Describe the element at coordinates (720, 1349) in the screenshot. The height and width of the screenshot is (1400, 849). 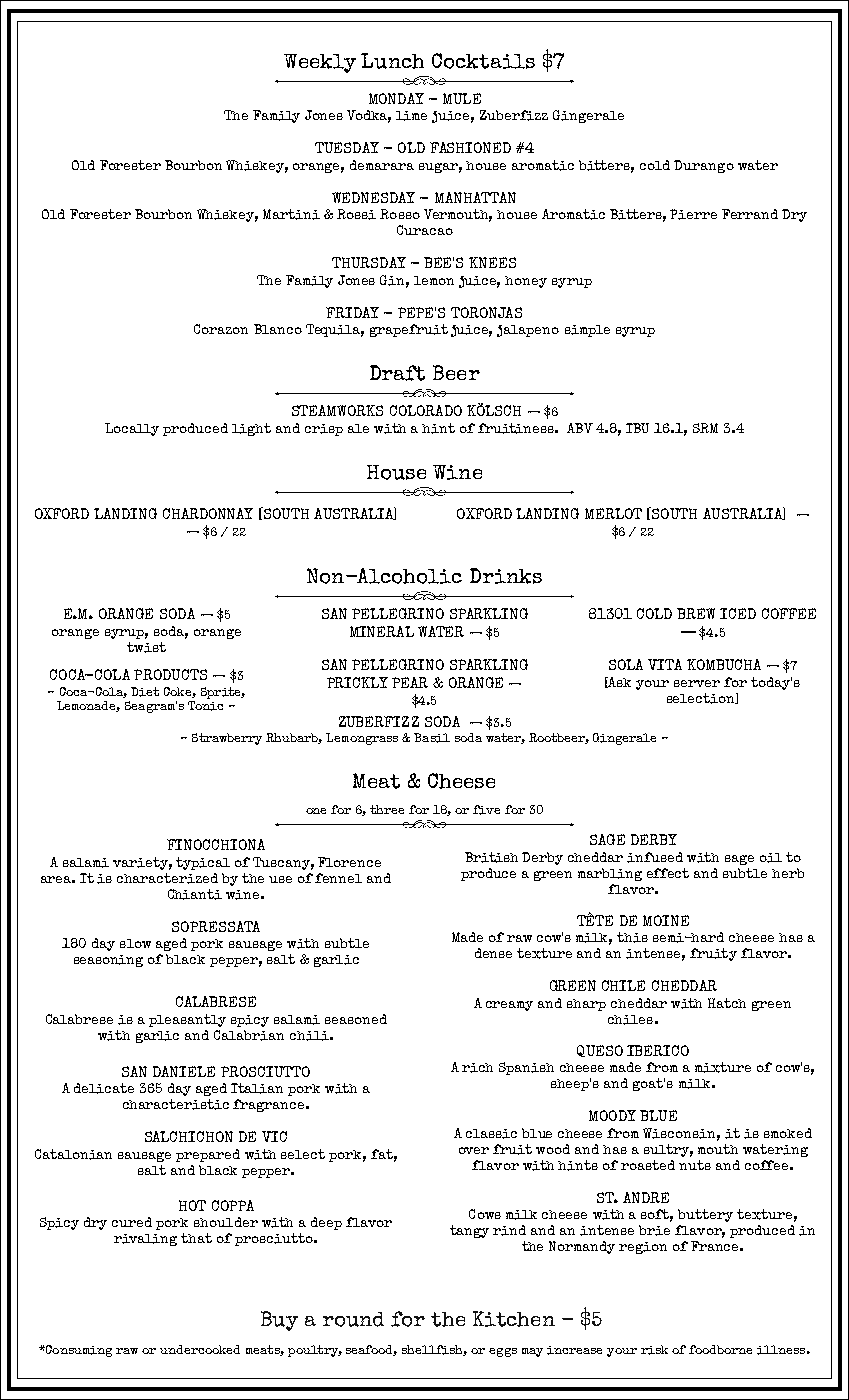
I see `foodborne` at that location.
